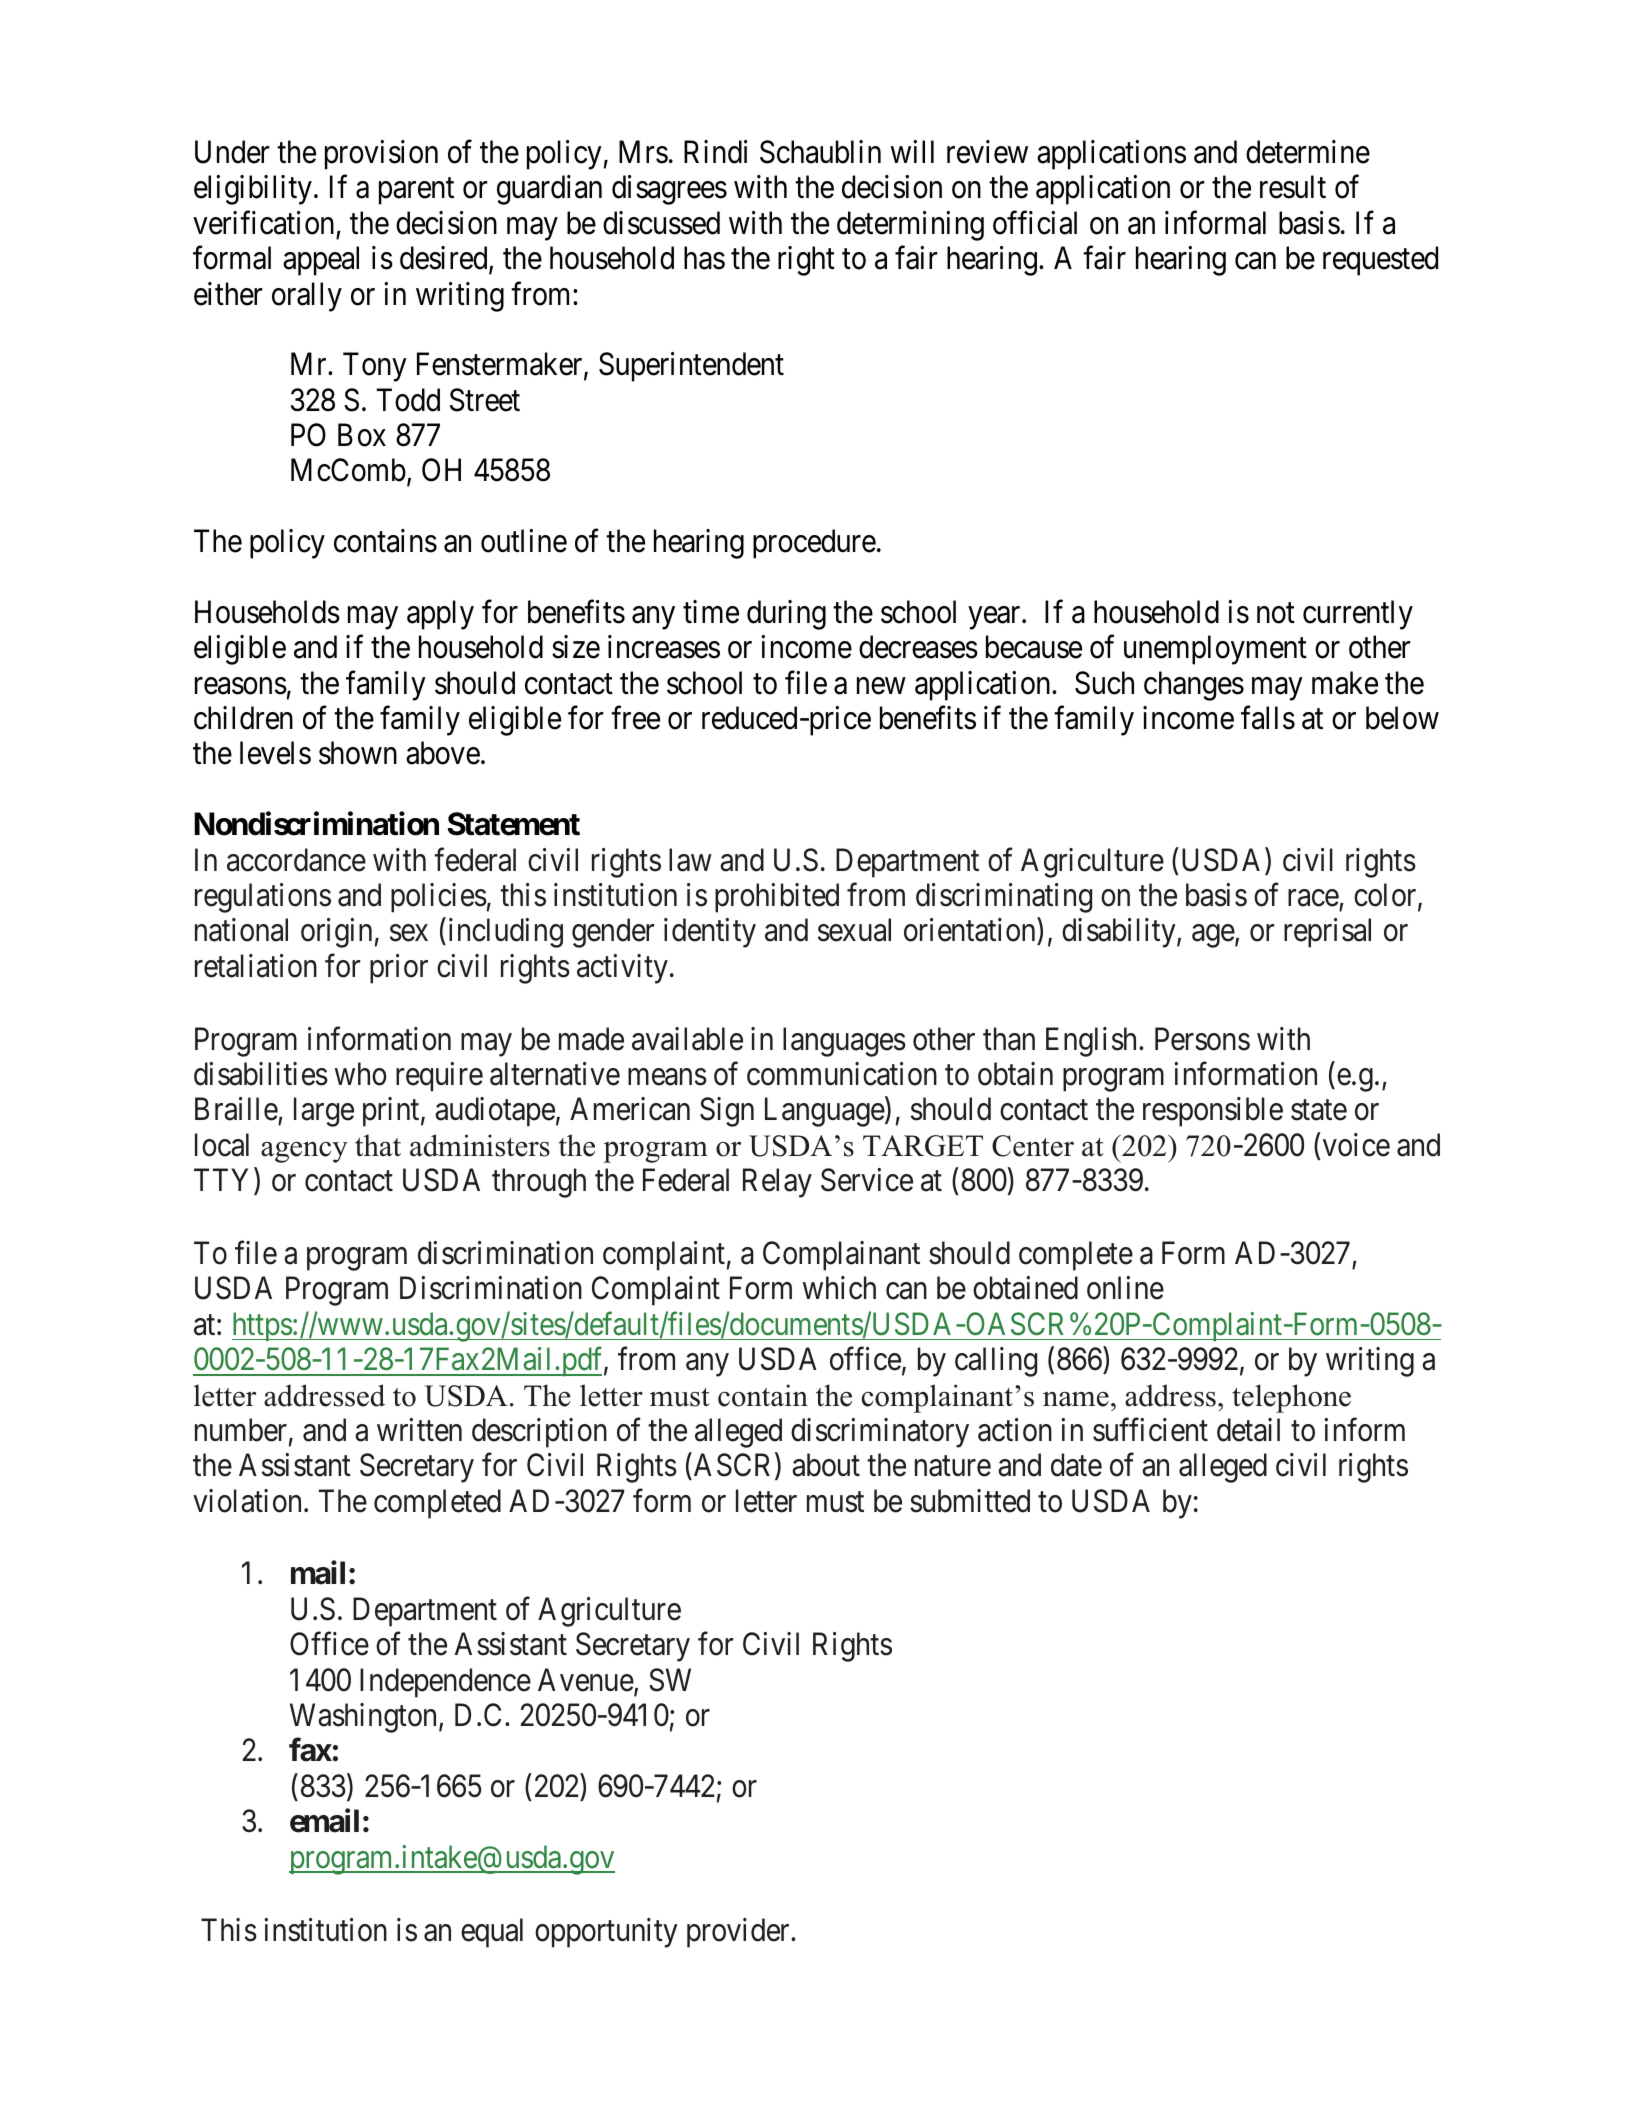  Describe the element at coordinates (1076, 1465) in the screenshot. I see `date` at that location.
